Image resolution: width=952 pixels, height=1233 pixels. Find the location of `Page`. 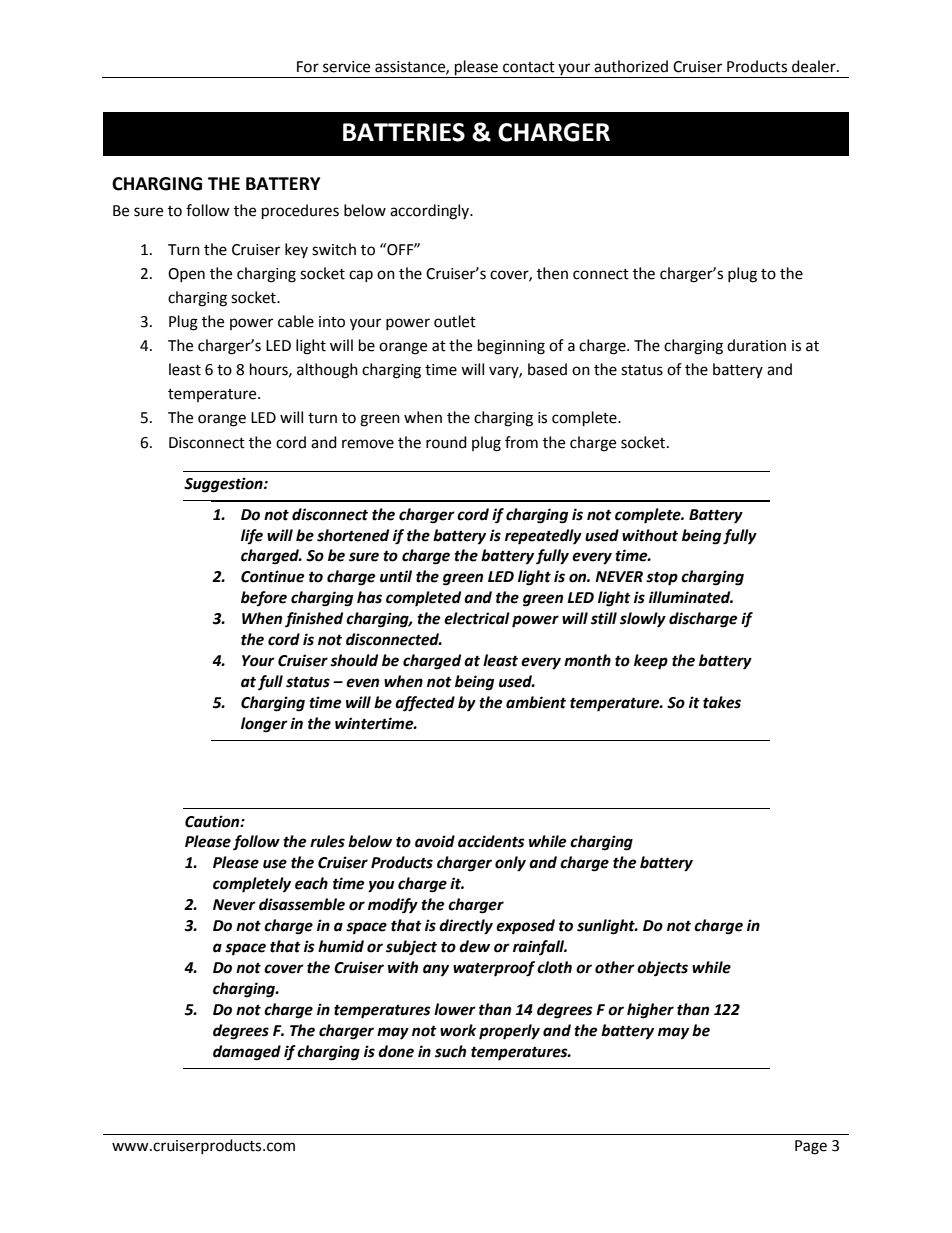

Page is located at coordinates (811, 1147).
